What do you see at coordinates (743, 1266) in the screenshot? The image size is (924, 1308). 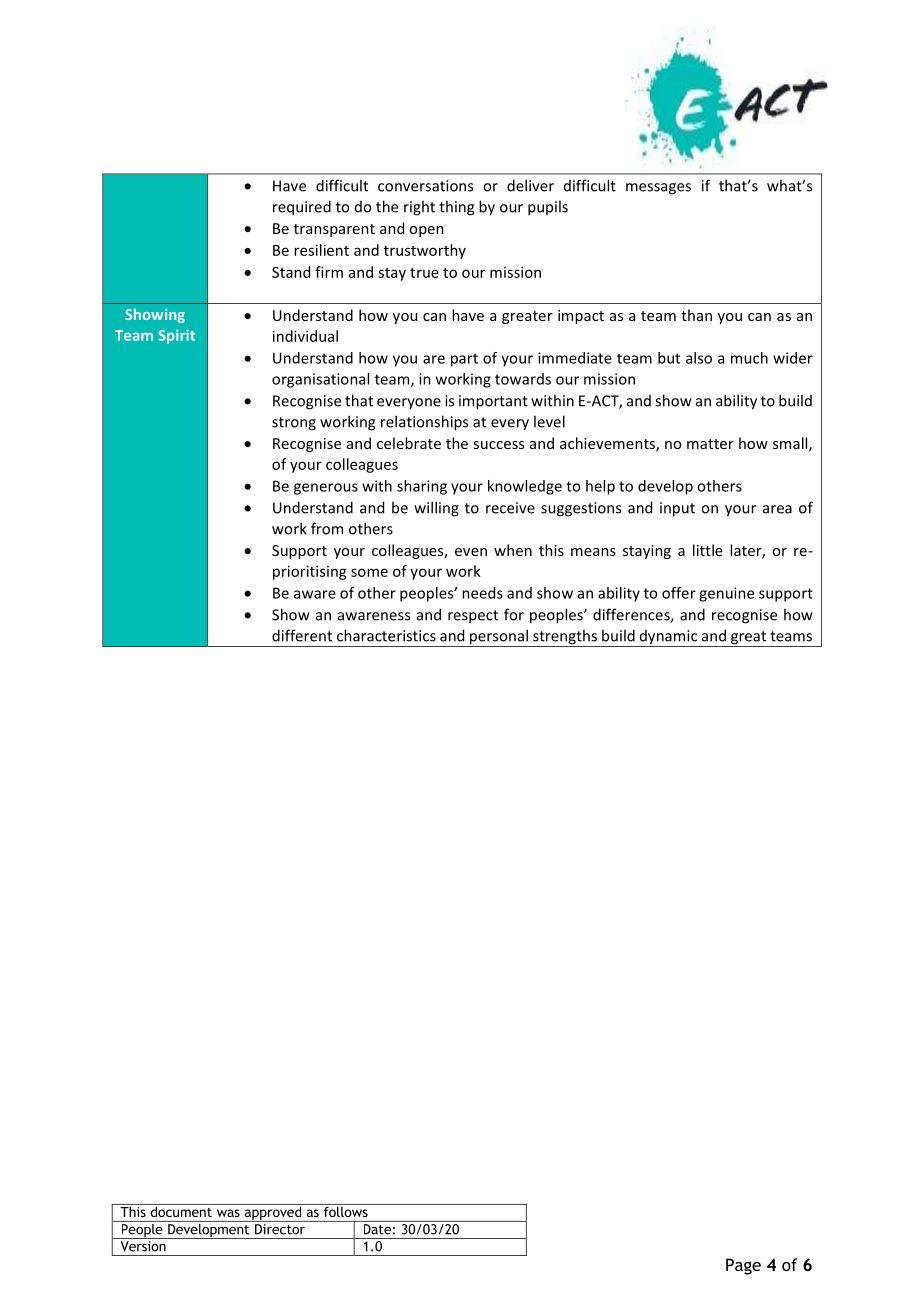 I see `Page` at bounding box center [743, 1266].
